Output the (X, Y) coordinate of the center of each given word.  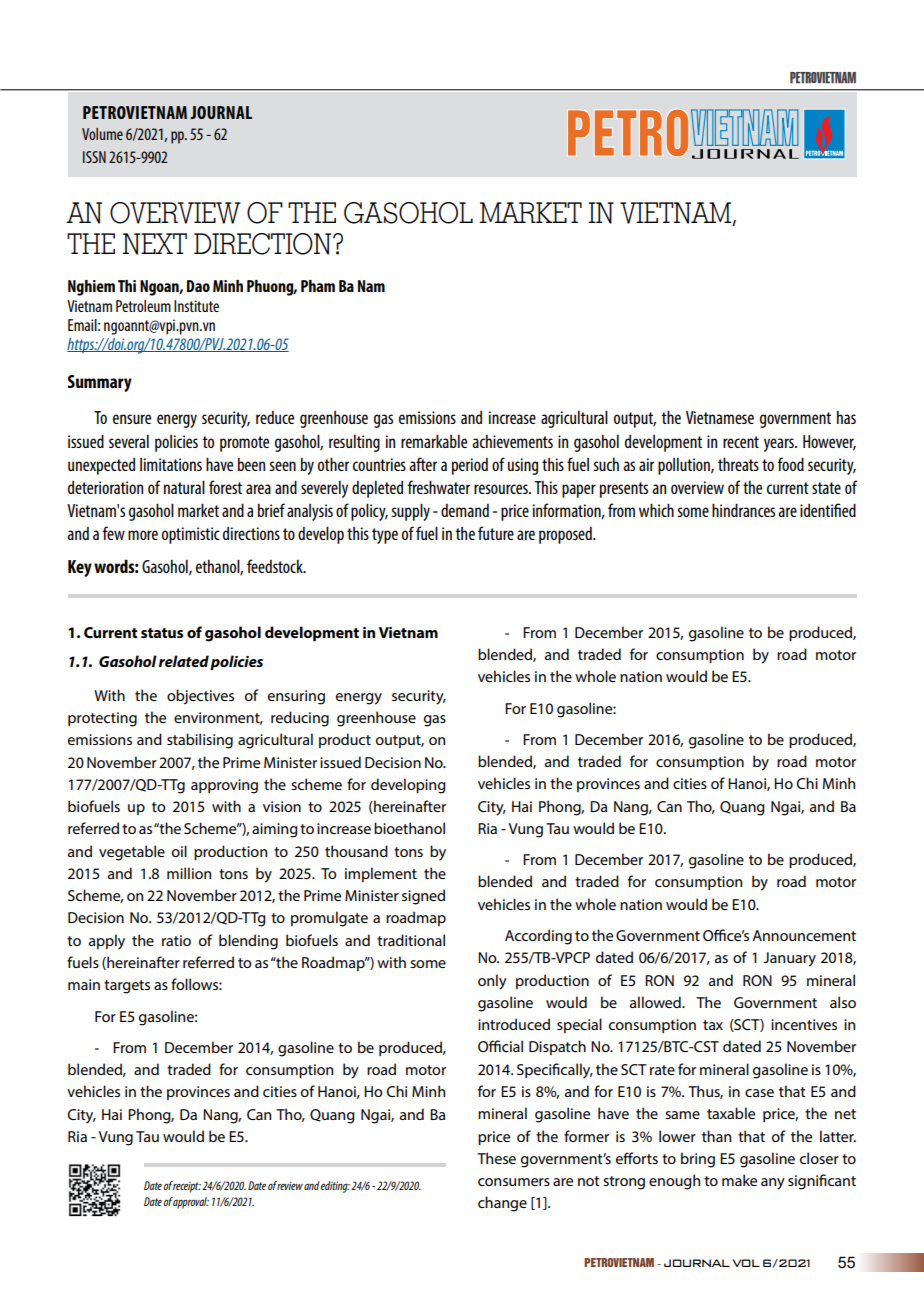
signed (423, 897)
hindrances (743, 510)
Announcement (804, 935)
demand (465, 510)
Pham (318, 286)
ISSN (94, 157)
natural (184, 487)
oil (179, 851)
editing (335, 1187)
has (846, 417)
